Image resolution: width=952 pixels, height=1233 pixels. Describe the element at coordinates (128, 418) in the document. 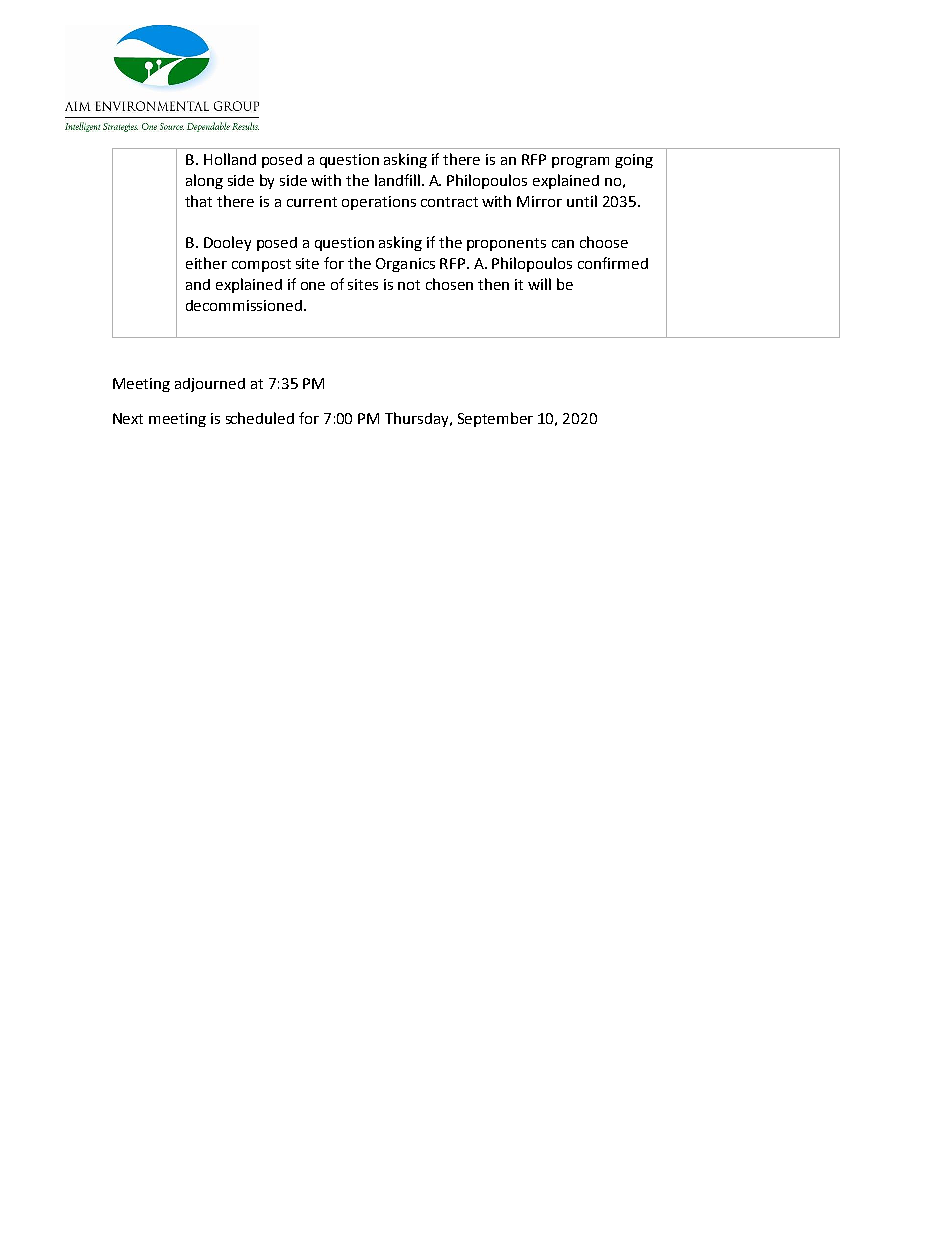

I see `Next` at that location.
